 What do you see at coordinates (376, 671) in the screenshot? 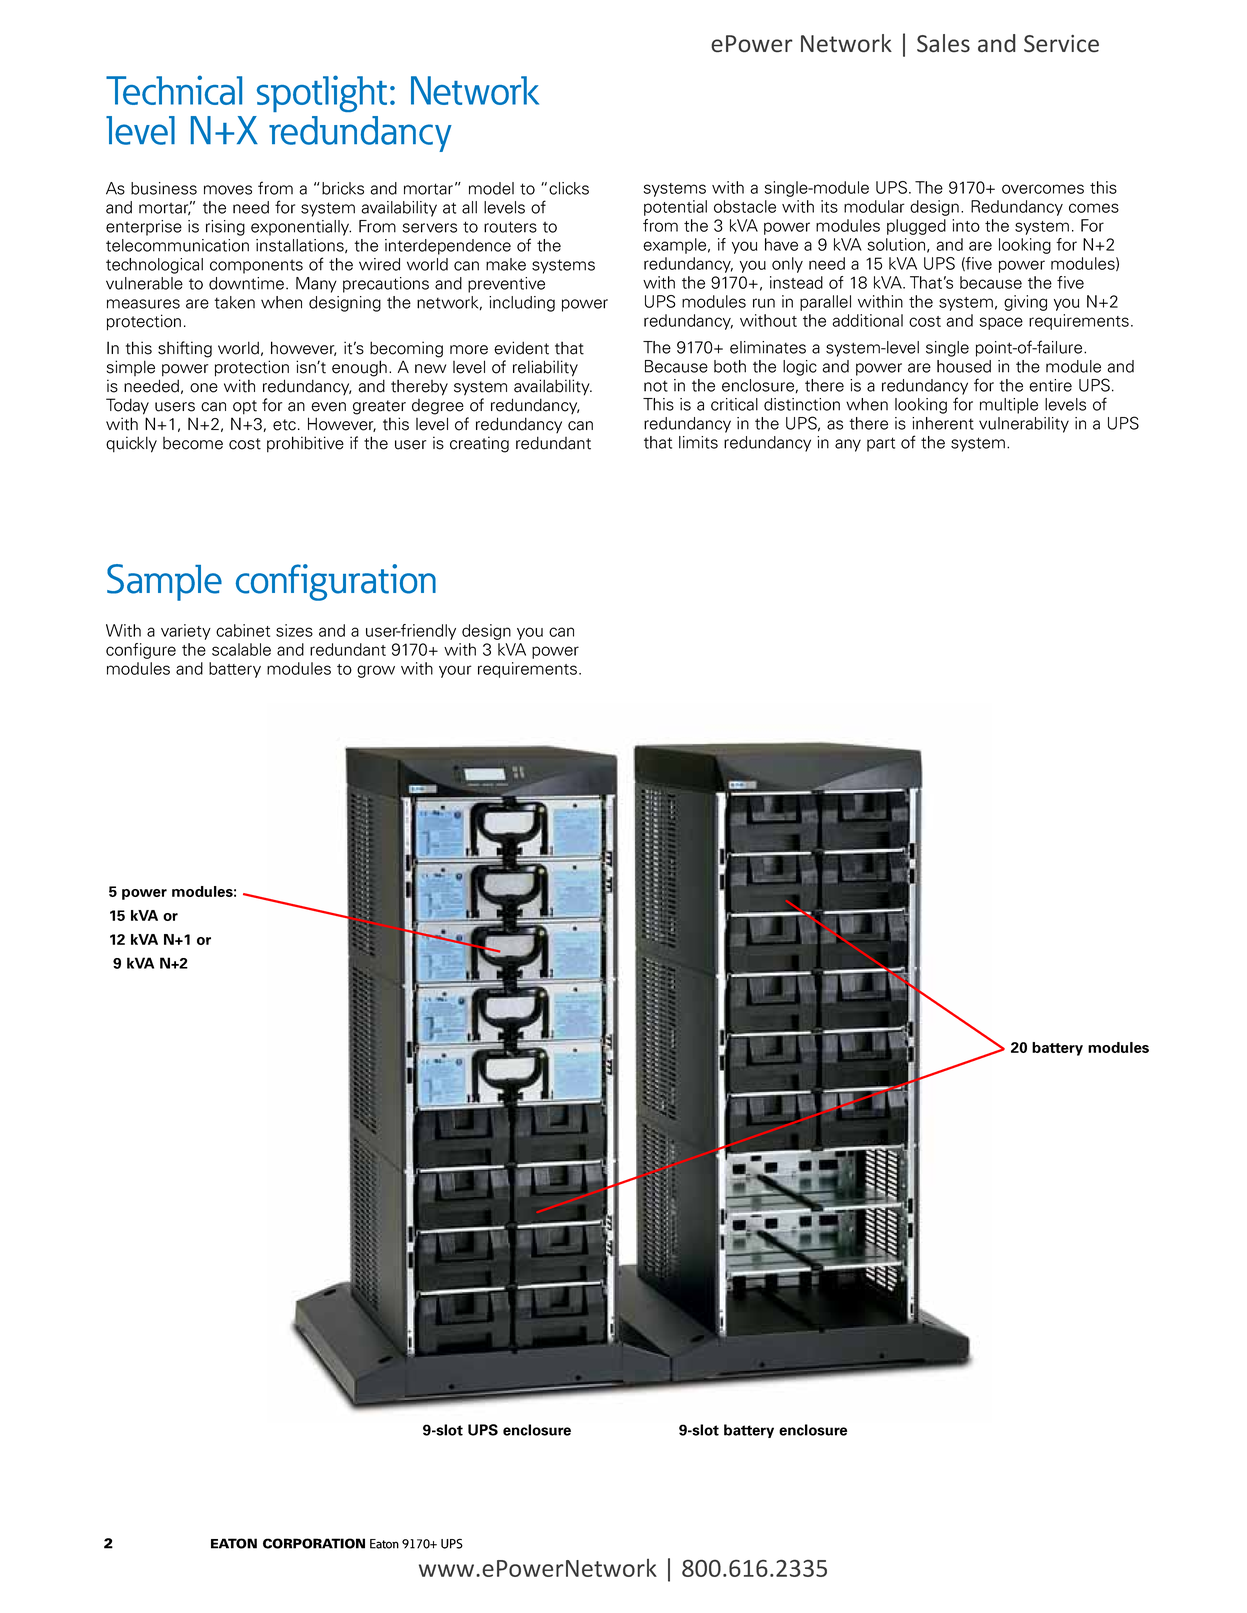
I see `grow` at bounding box center [376, 671].
